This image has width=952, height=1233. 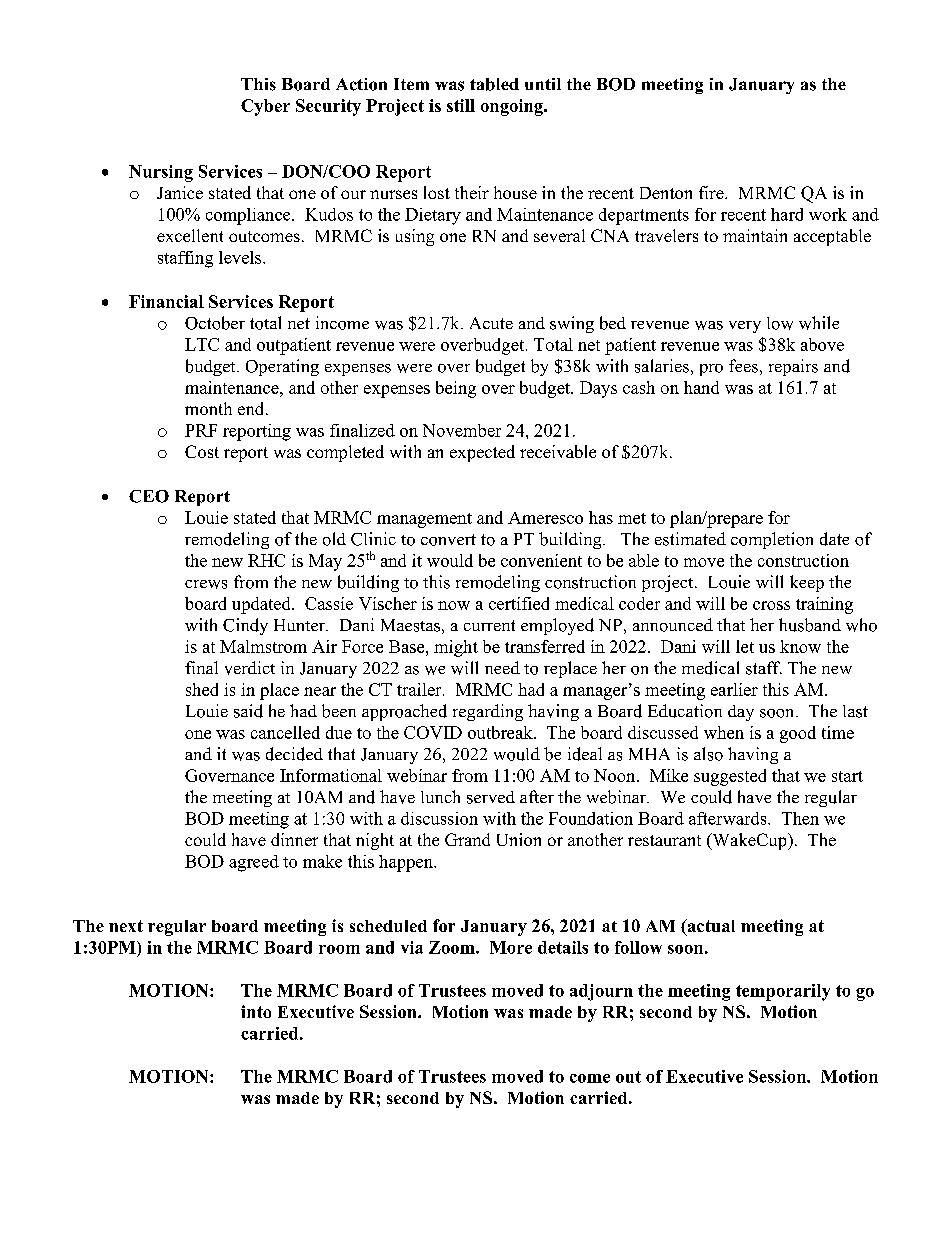 What do you see at coordinates (256, 1011) in the image?
I see `into` at bounding box center [256, 1011].
